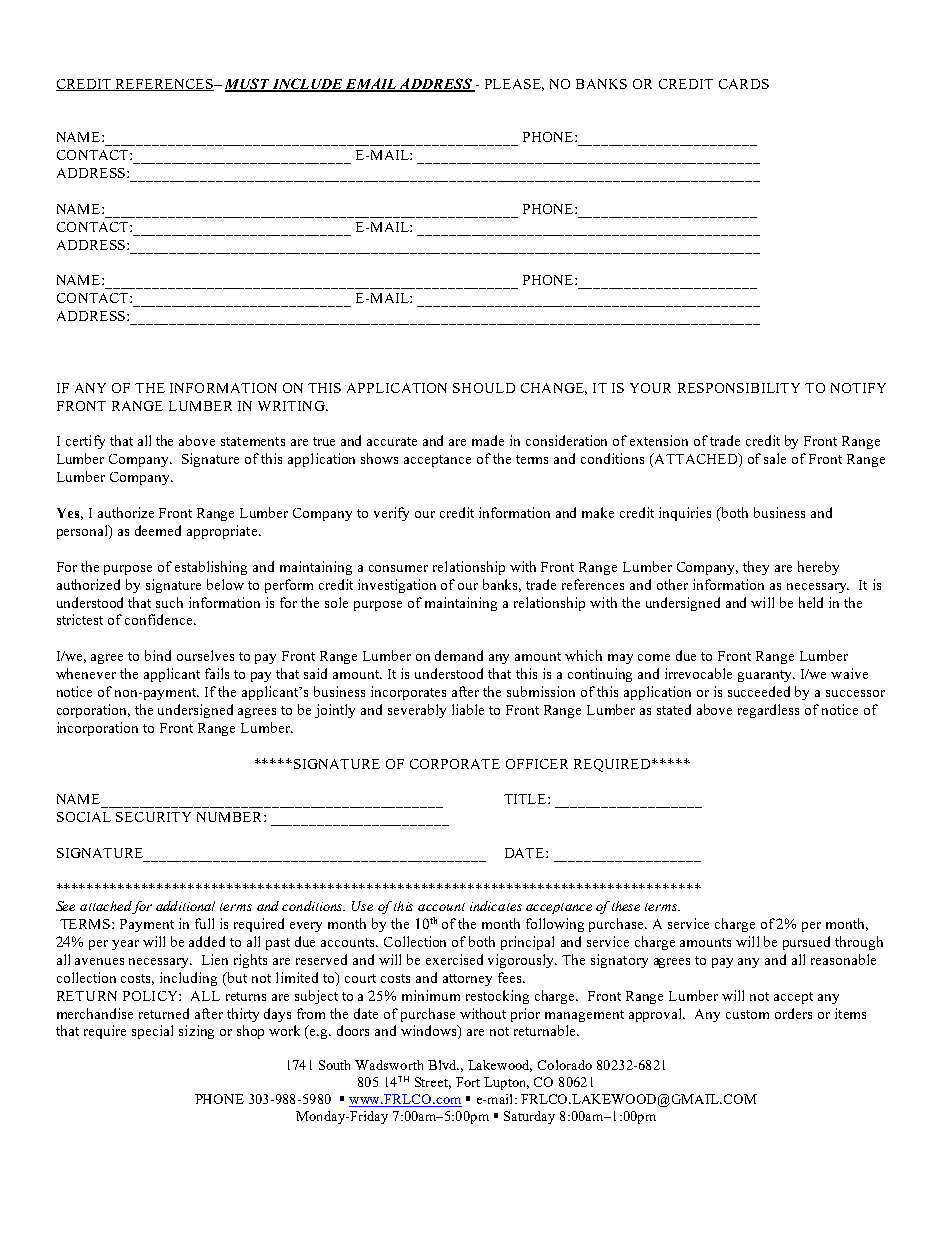  What do you see at coordinates (153, 817) in the document?
I see `SECURITY` at bounding box center [153, 817].
